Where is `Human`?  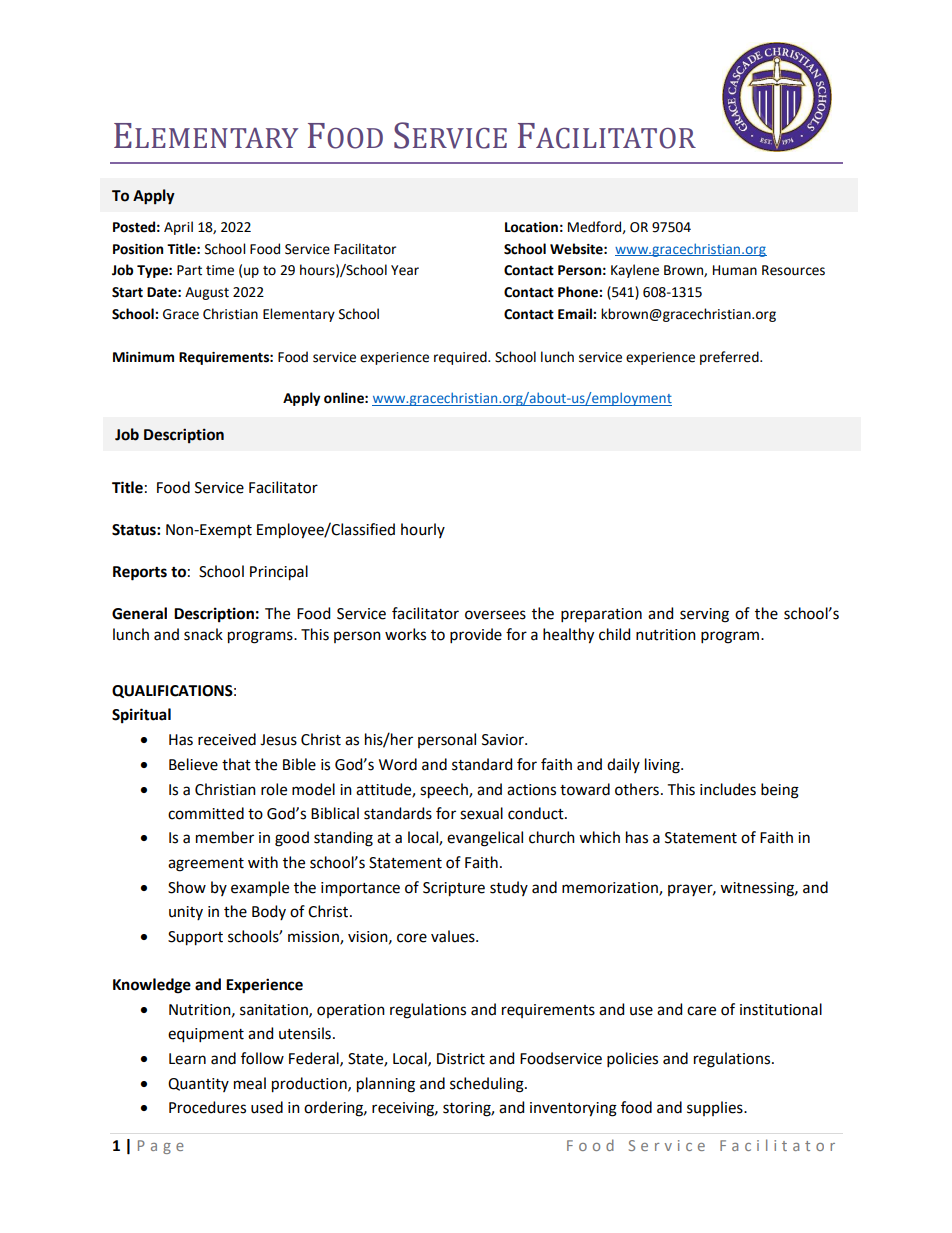 Human is located at coordinates (735, 270).
